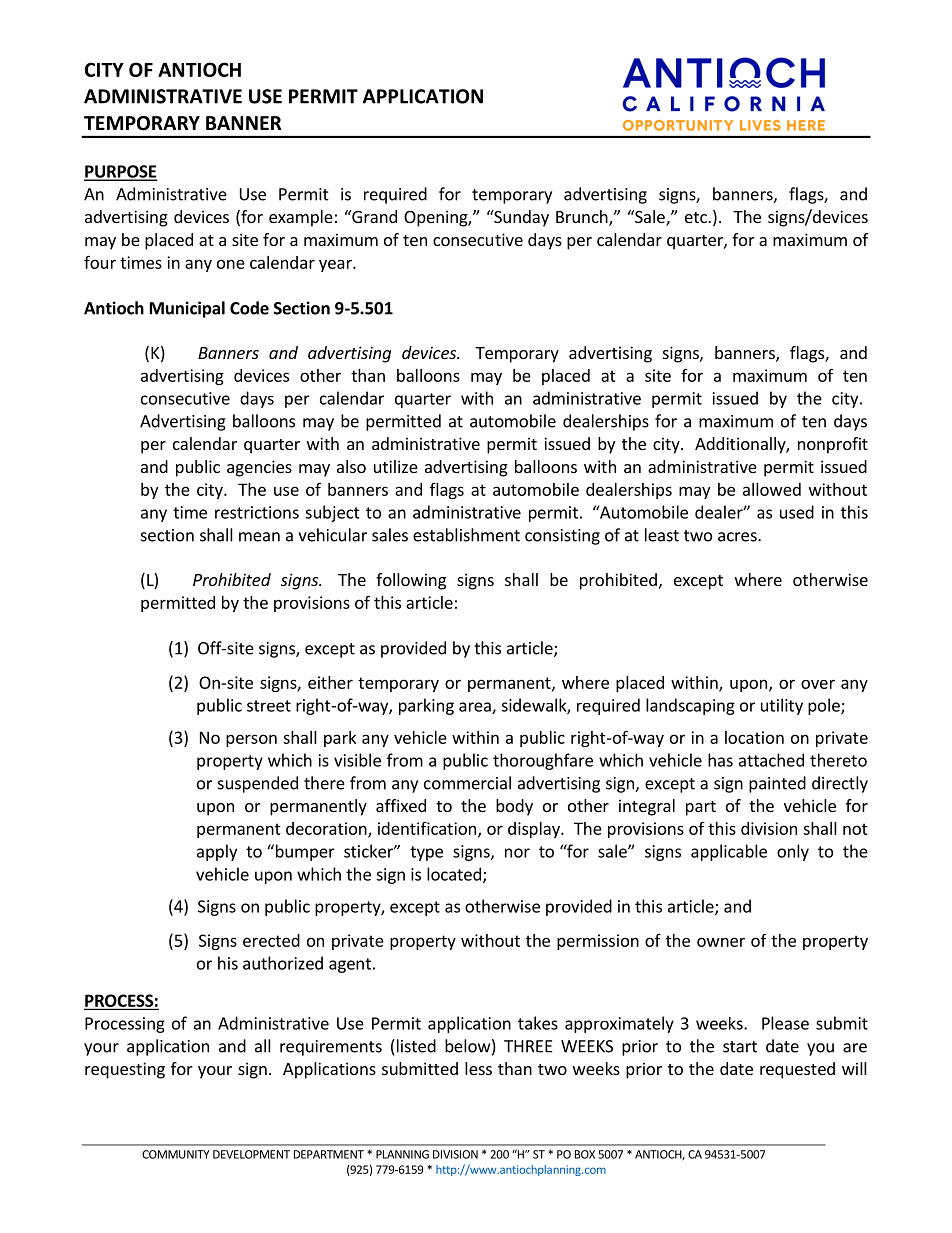 The image size is (952, 1233). I want to click on over, so click(818, 684).
